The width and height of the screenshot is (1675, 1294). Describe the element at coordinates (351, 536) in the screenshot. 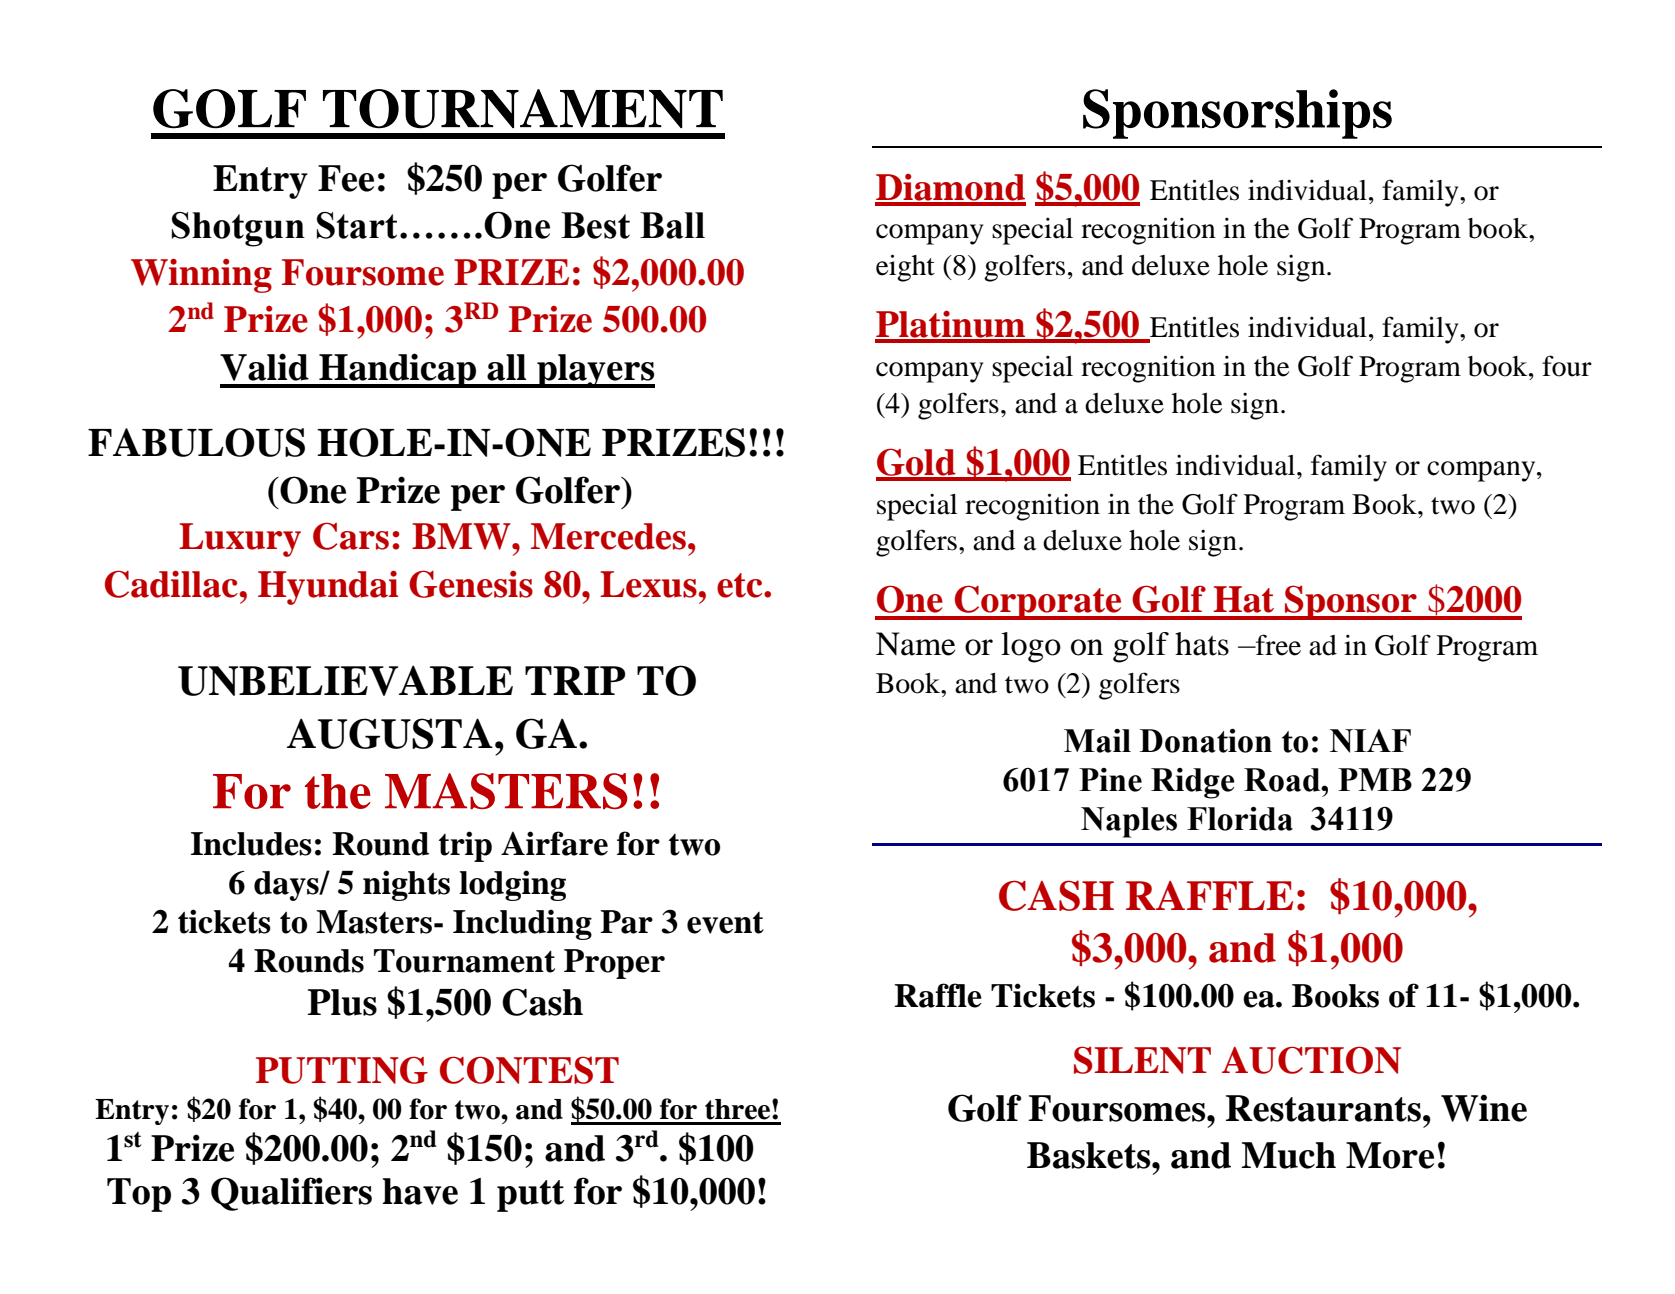

I see `Cars` at that location.
